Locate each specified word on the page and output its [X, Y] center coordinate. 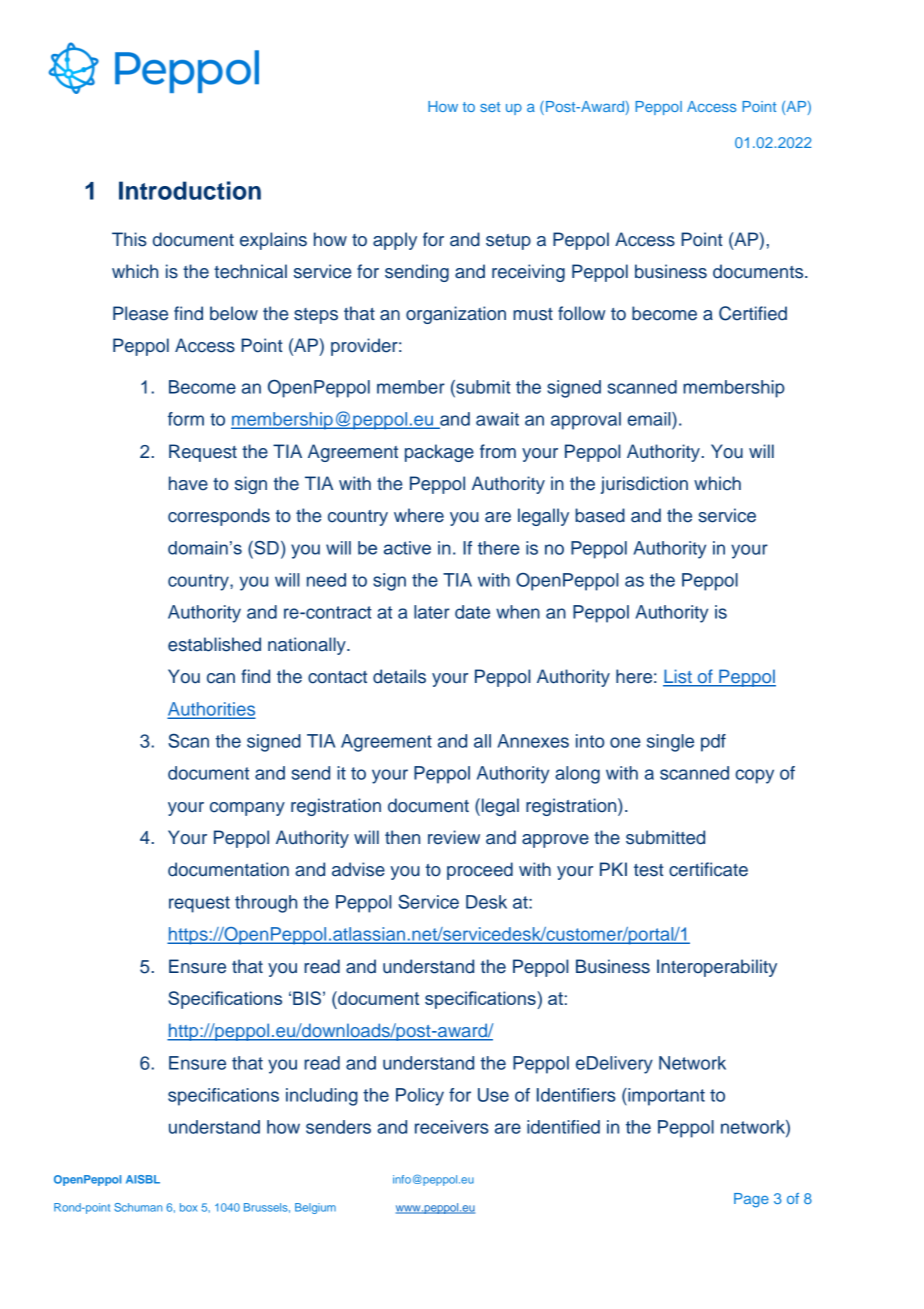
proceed [480, 871]
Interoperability [717, 968]
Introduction [190, 190]
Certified [753, 313]
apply [395, 241]
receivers [452, 1127]
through [266, 904]
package [439, 453]
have [188, 483]
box [188, 1207]
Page [751, 1200]
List [678, 677]
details [399, 676]
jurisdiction [644, 485]
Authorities [211, 710]
